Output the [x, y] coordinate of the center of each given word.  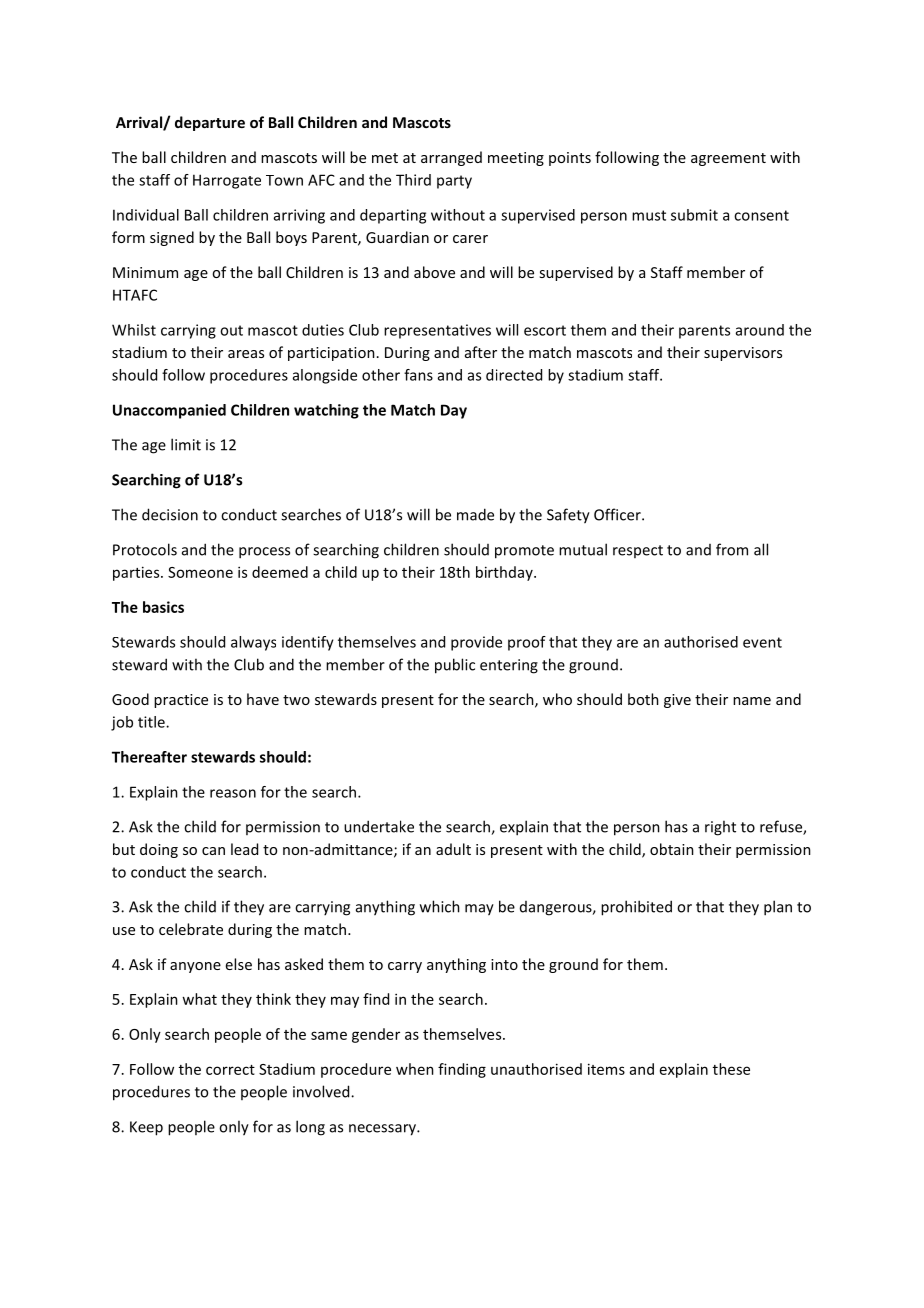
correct [230, 1070]
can [213, 851]
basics [163, 607]
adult [453, 849]
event [762, 642]
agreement [728, 159]
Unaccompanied [169, 411]
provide [476, 643]
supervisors [743, 354]
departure [210, 123]
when [415, 1069]
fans [418, 375]
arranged [451, 158]
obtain [672, 849]
